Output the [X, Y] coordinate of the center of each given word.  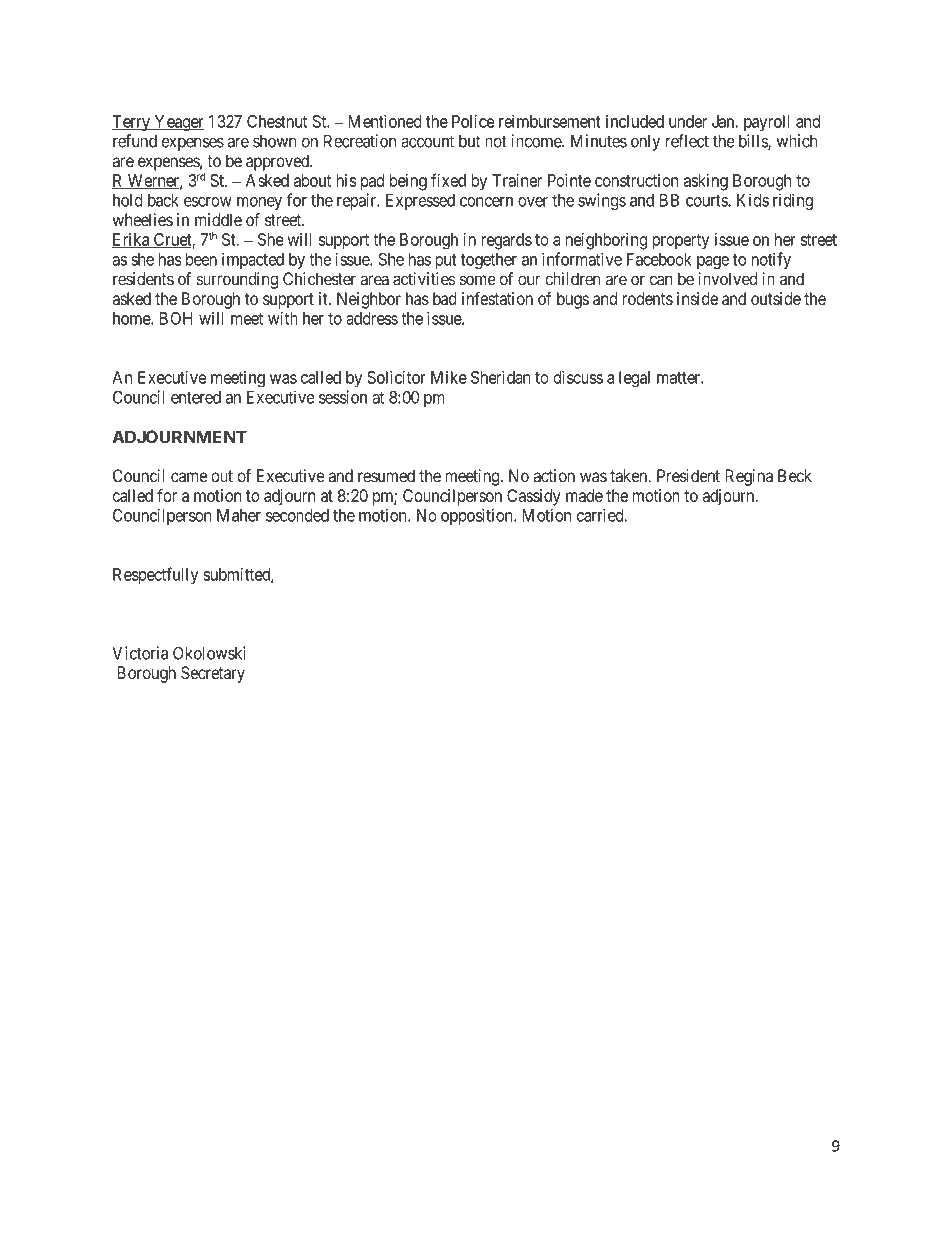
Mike [449, 377]
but [469, 141]
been [201, 259]
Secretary [213, 674]
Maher [239, 515]
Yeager [178, 123]
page [713, 262]
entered [196, 397]
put [446, 261]
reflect [687, 141]
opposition [478, 516]
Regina [749, 477]
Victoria [140, 653]
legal [634, 379]
